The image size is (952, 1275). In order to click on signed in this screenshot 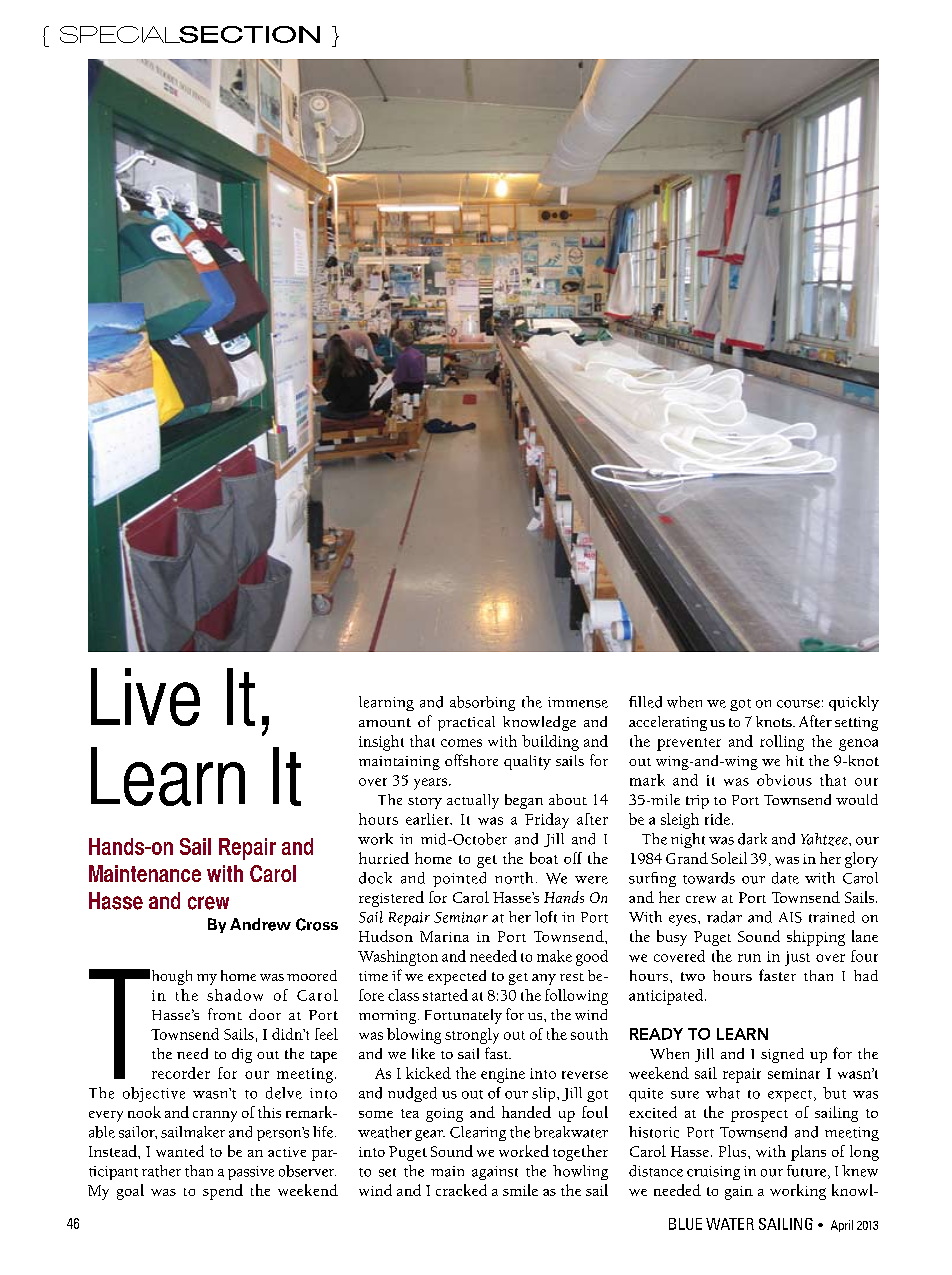, I will do `click(782, 1055)`.
